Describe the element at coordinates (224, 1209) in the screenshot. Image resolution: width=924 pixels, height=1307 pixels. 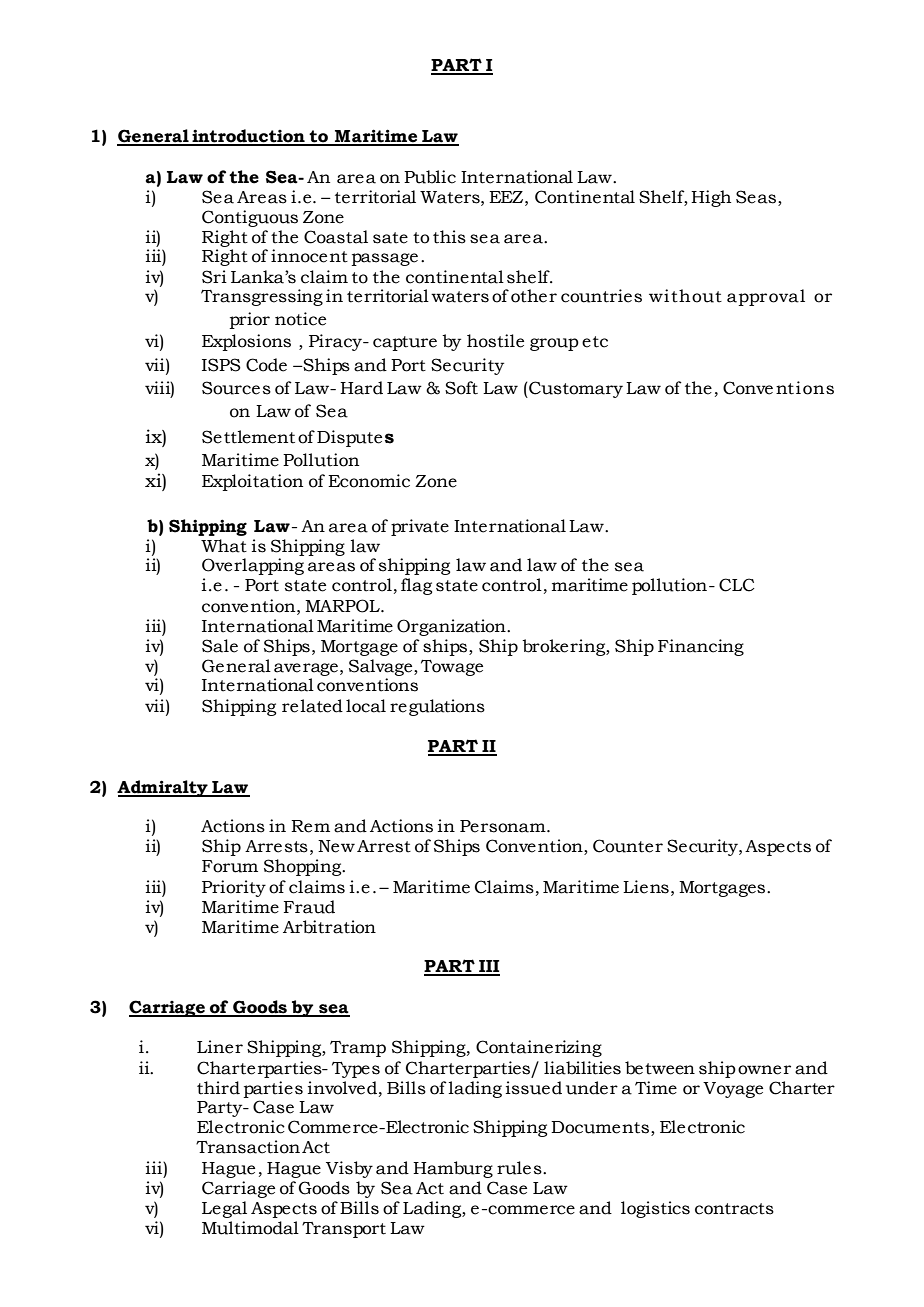
I see `Legal` at that location.
